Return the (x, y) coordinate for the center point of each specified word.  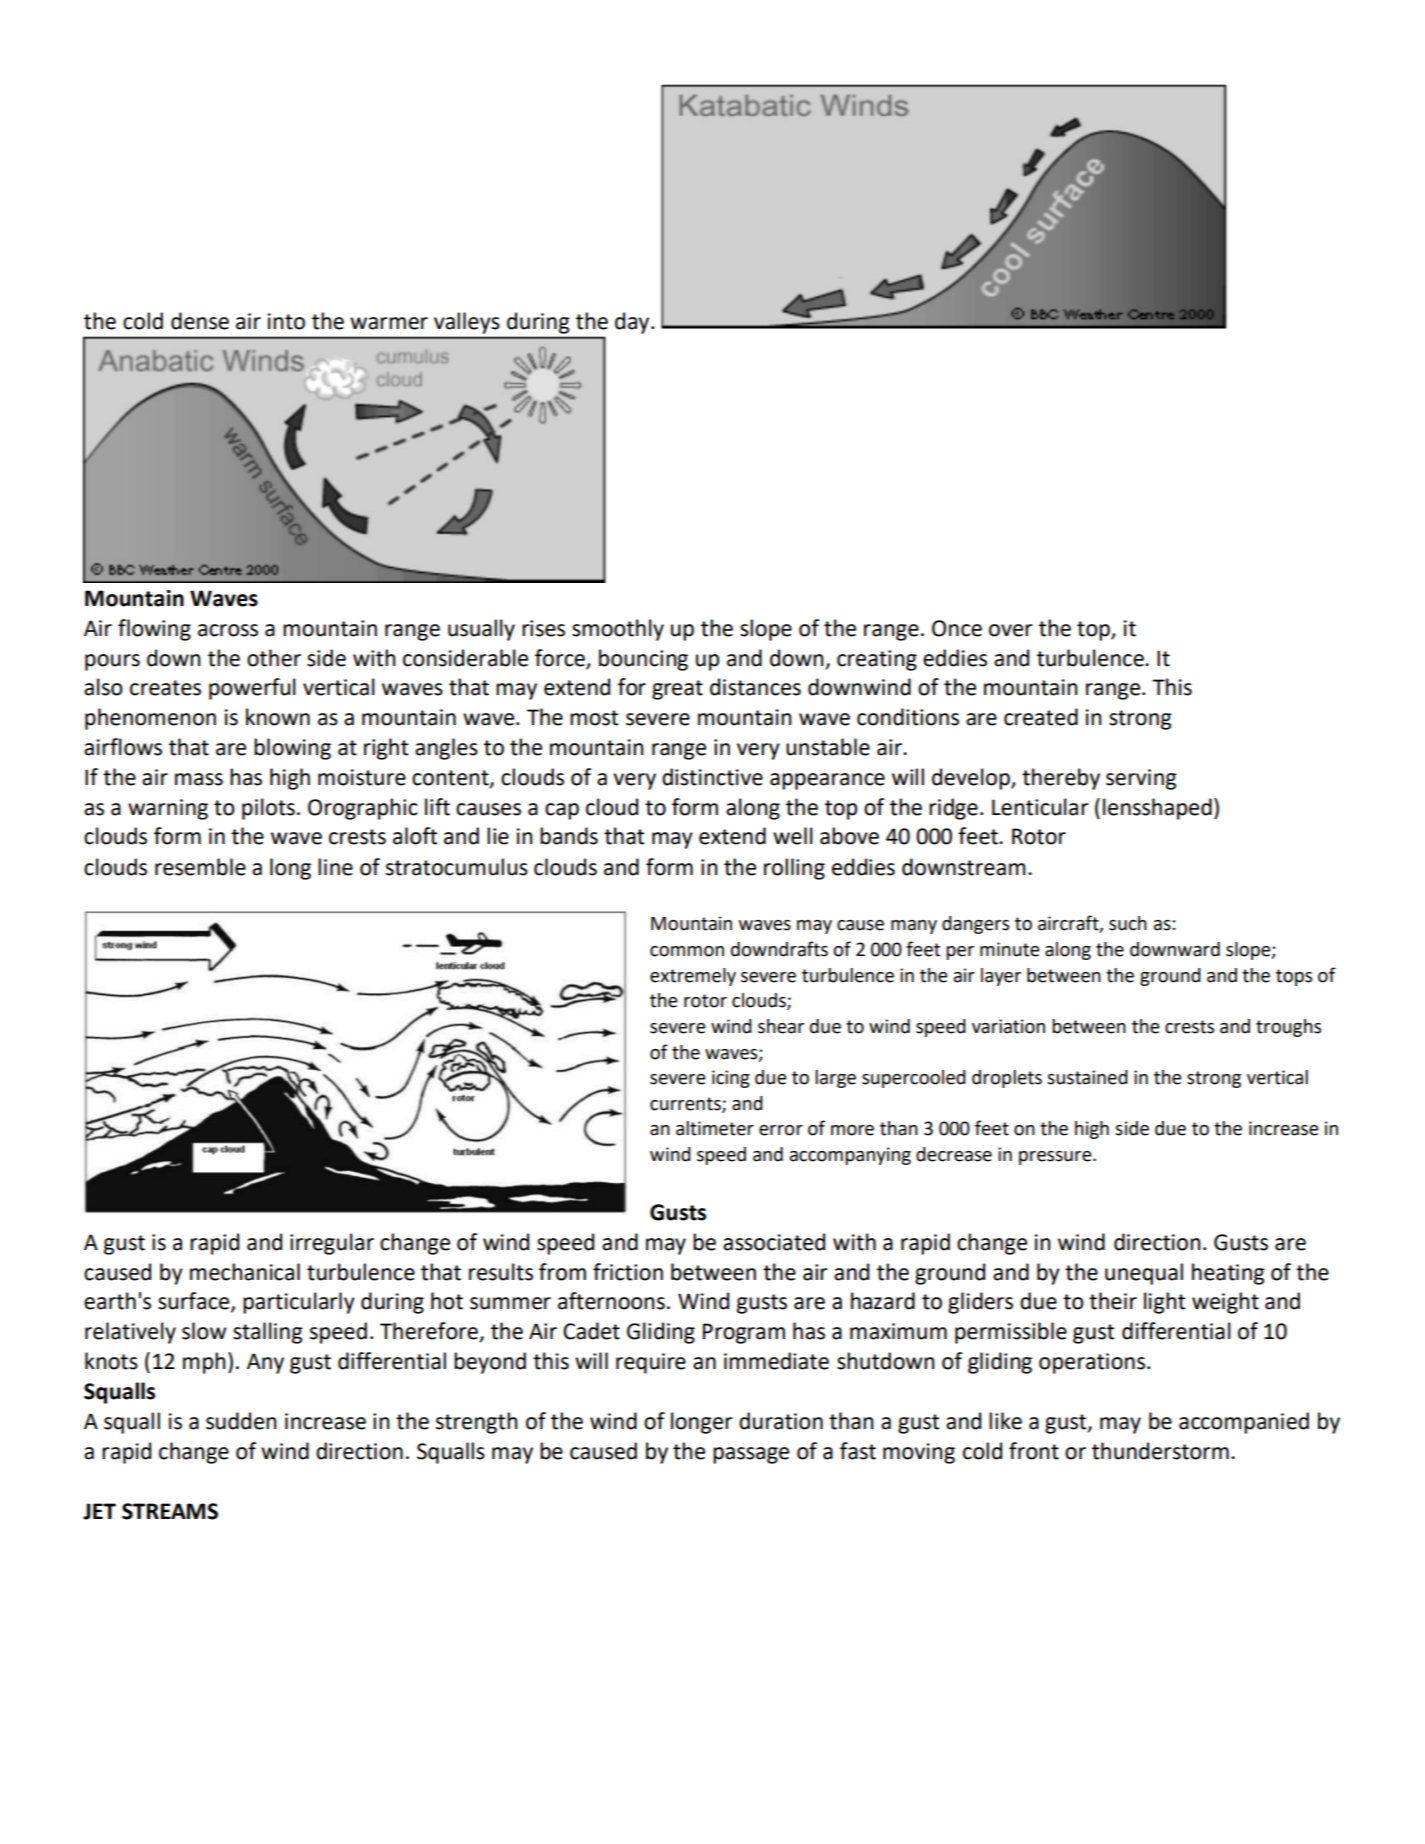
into (286, 321)
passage (751, 1455)
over (1011, 630)
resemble (200, 867)
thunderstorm (1160, 1451)
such (1128, 923)
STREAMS (170, 1511)
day (633, 323)
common (687, 951)
